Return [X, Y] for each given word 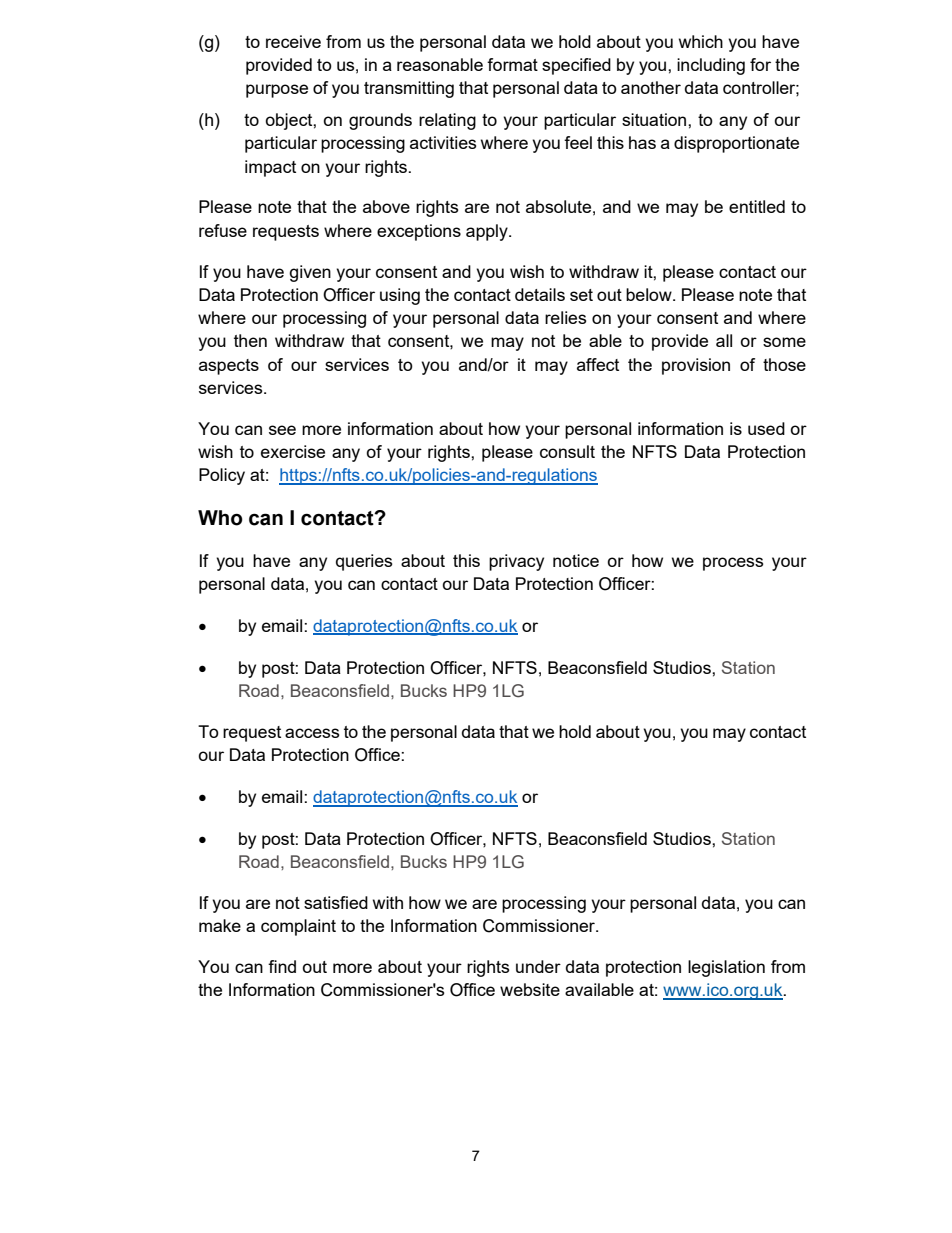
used [766, 428]
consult [567, 451]
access [312, 733]
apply [488, 232]
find [282, 966]
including [711, 66]
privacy [516, 562]
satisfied [336, 902]
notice [576, 560]
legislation [726, 968]
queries [364, 562]
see [282, 430]
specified [576, 66]
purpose [277, 91]
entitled [757, 206]
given [310, 273]
